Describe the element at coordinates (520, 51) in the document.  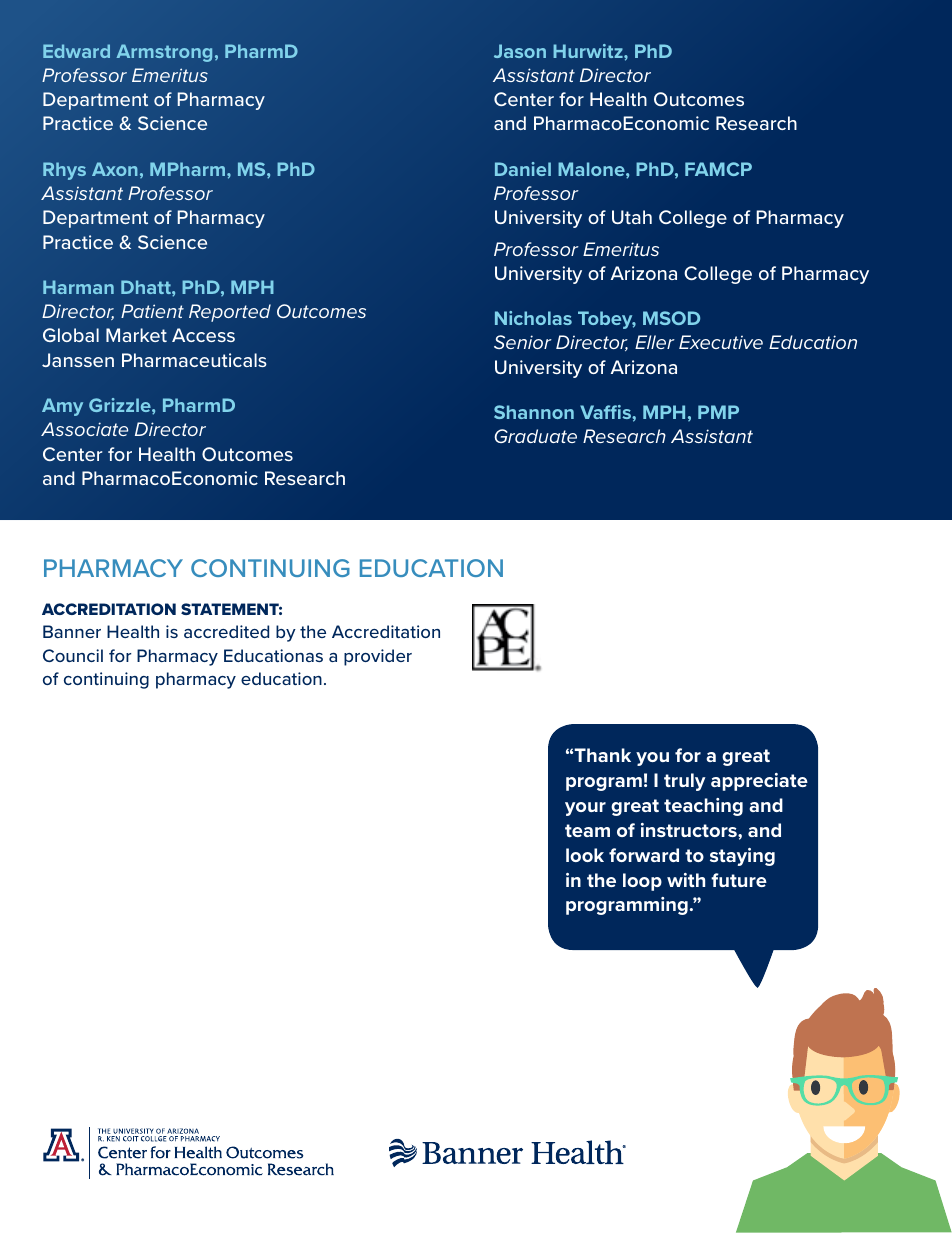
I see `Jason` at that location.
